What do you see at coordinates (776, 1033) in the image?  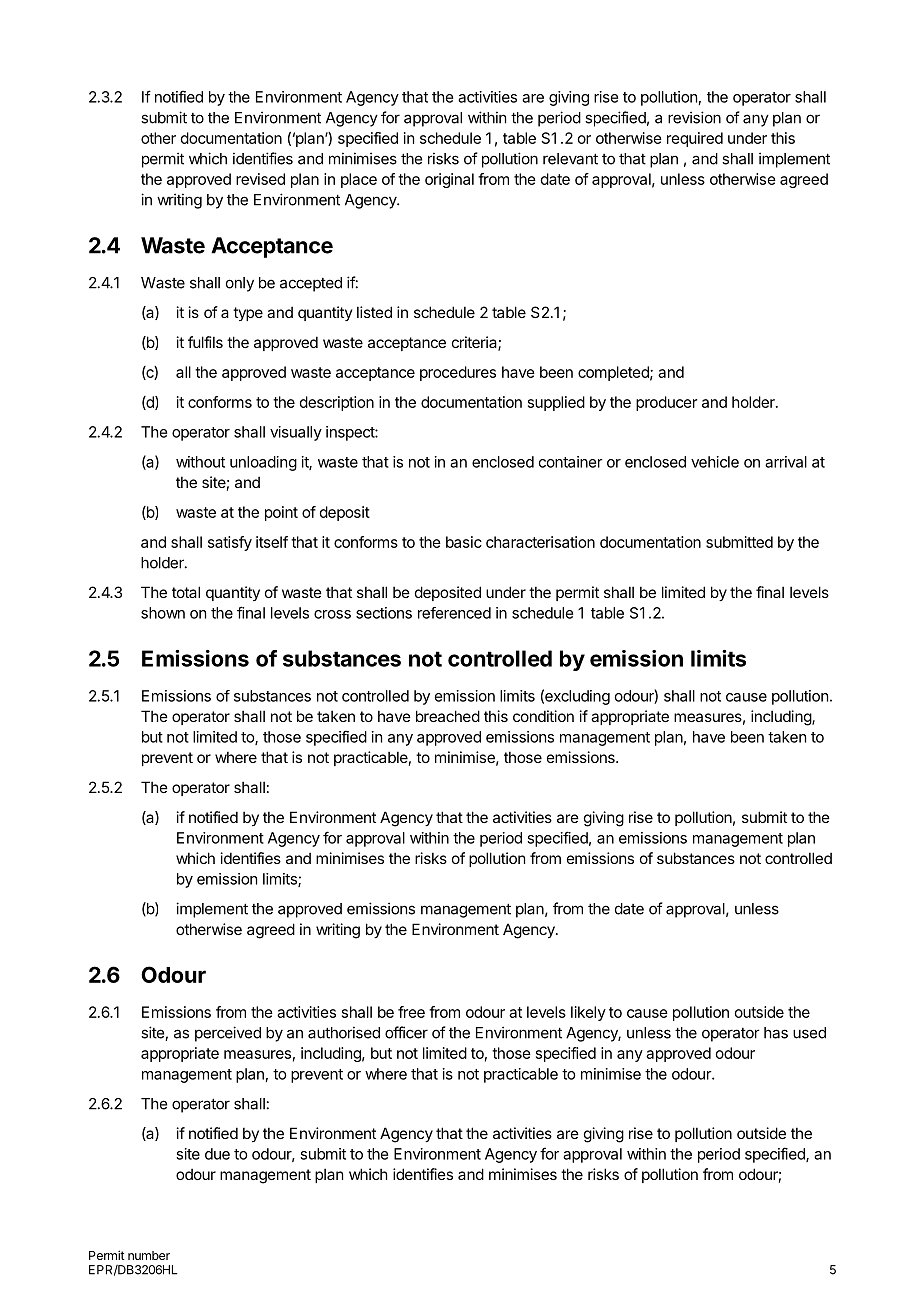 I see `has` at bounding box center [776, 1033].
